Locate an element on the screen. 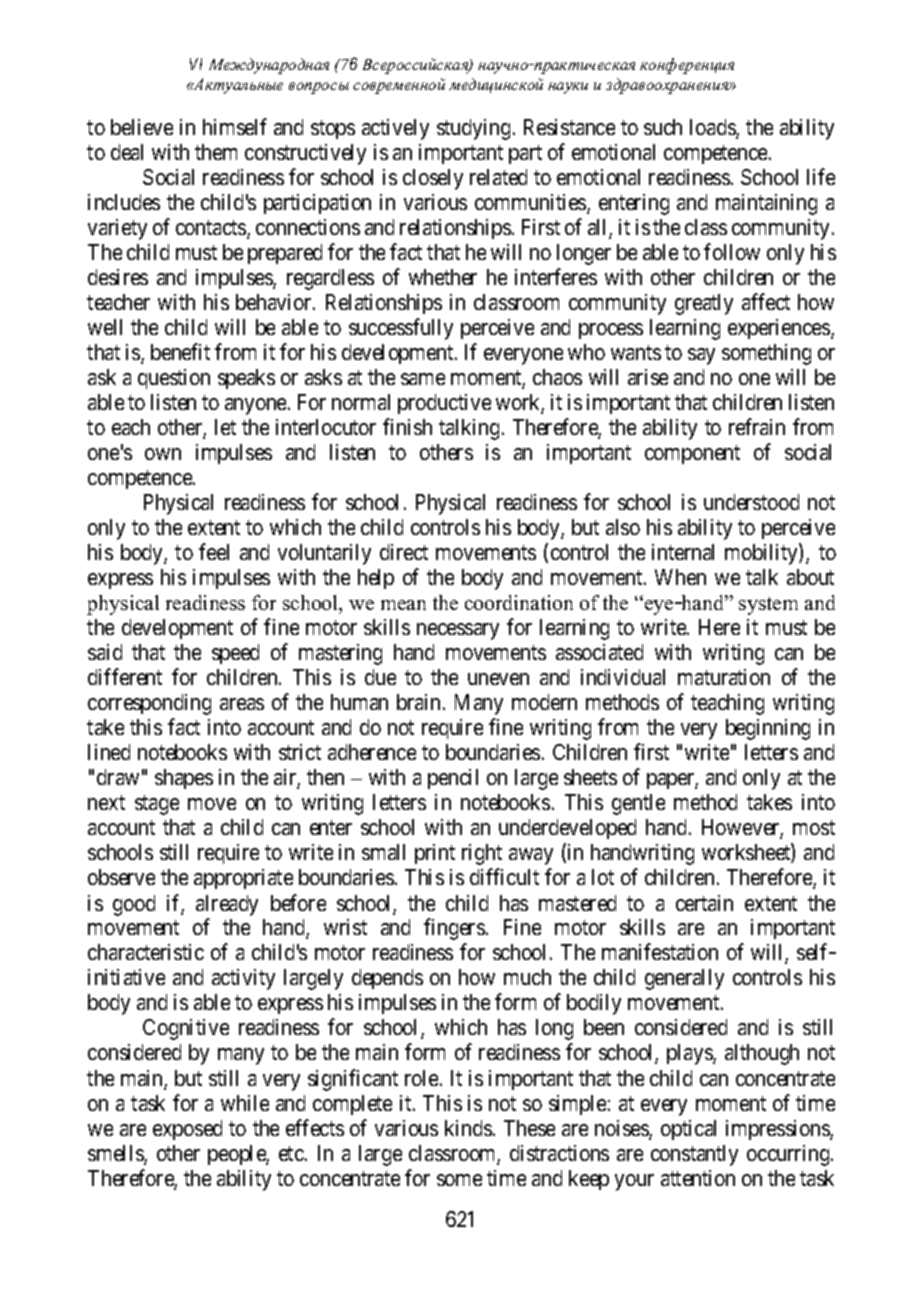 Image resolution: width=924 pixels, height=1308 pixels. loads is located at coordinates (713, 128).
